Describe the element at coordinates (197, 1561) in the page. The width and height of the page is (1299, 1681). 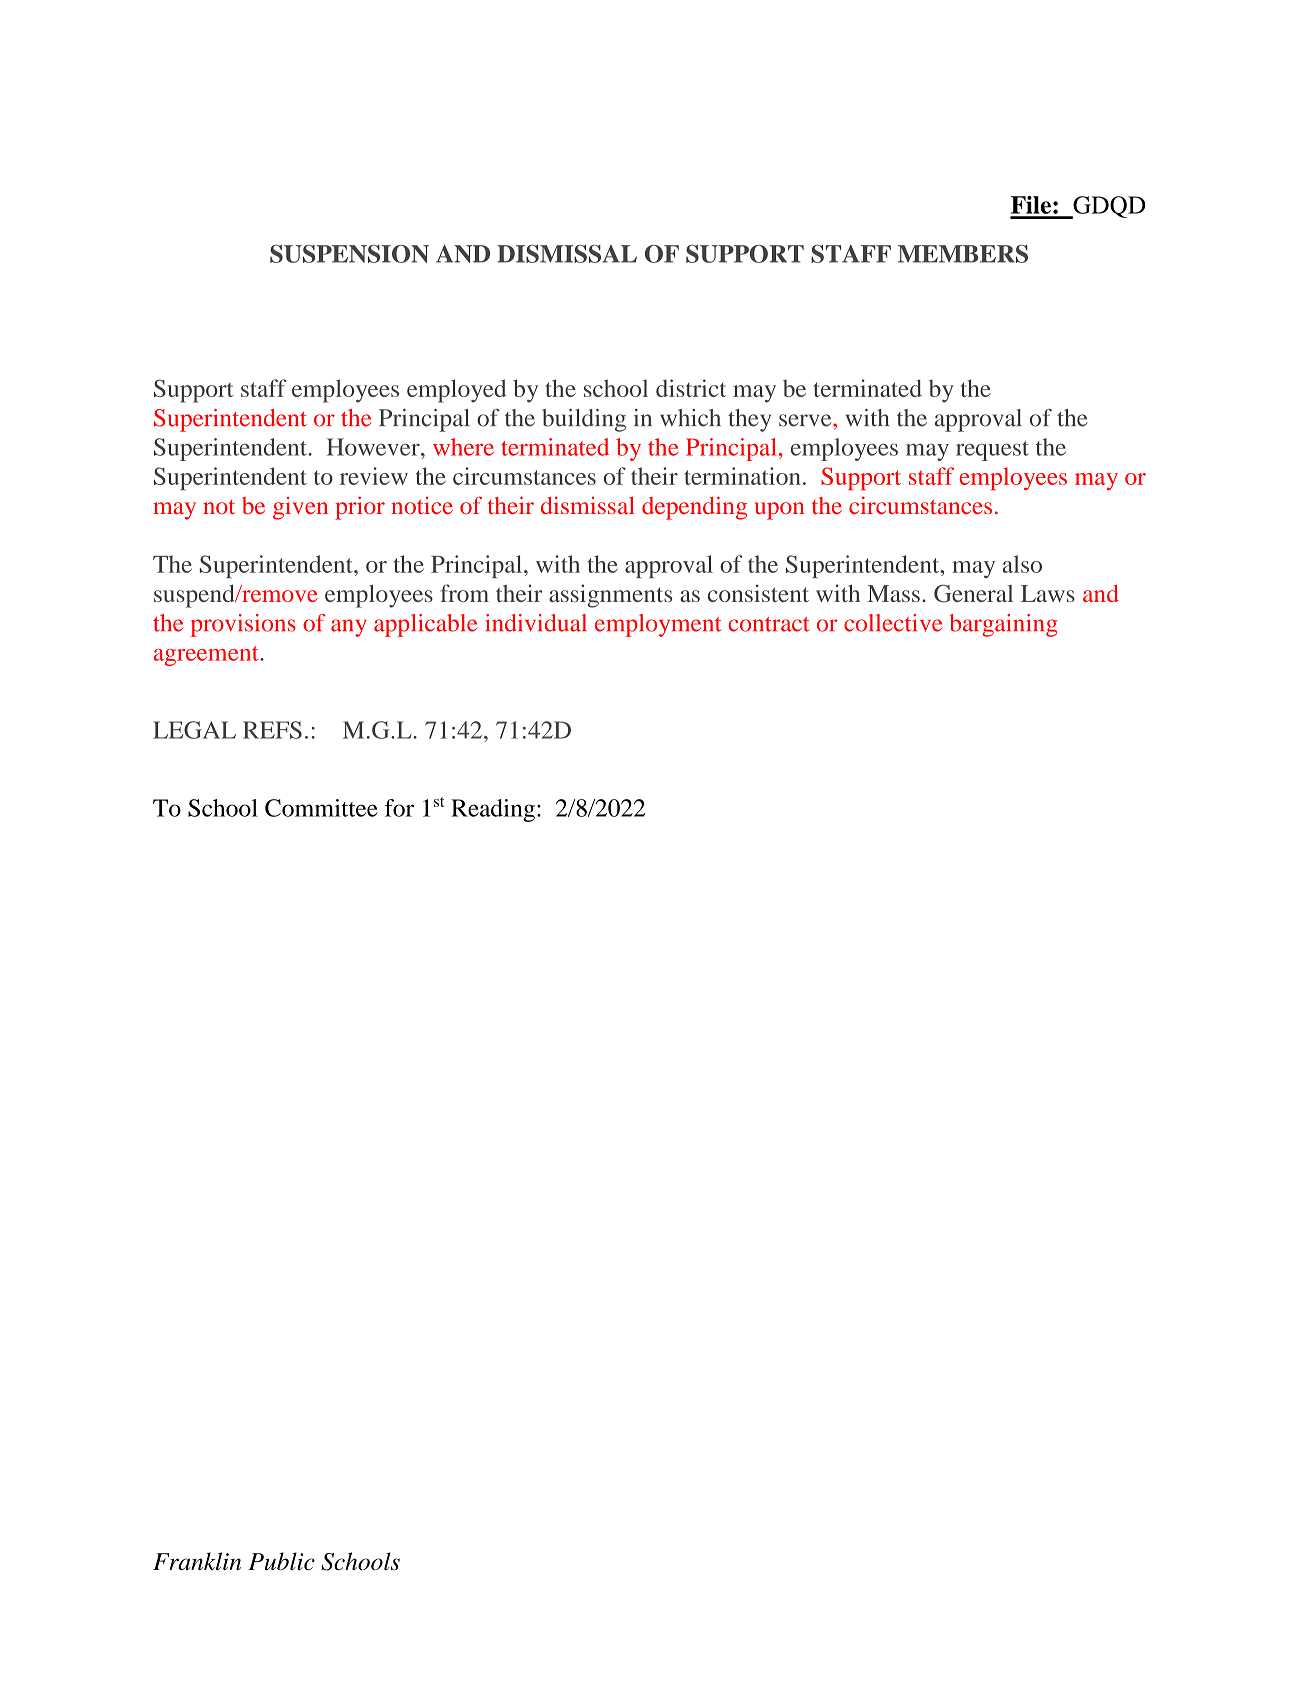
I see `Franklin` at that location.
